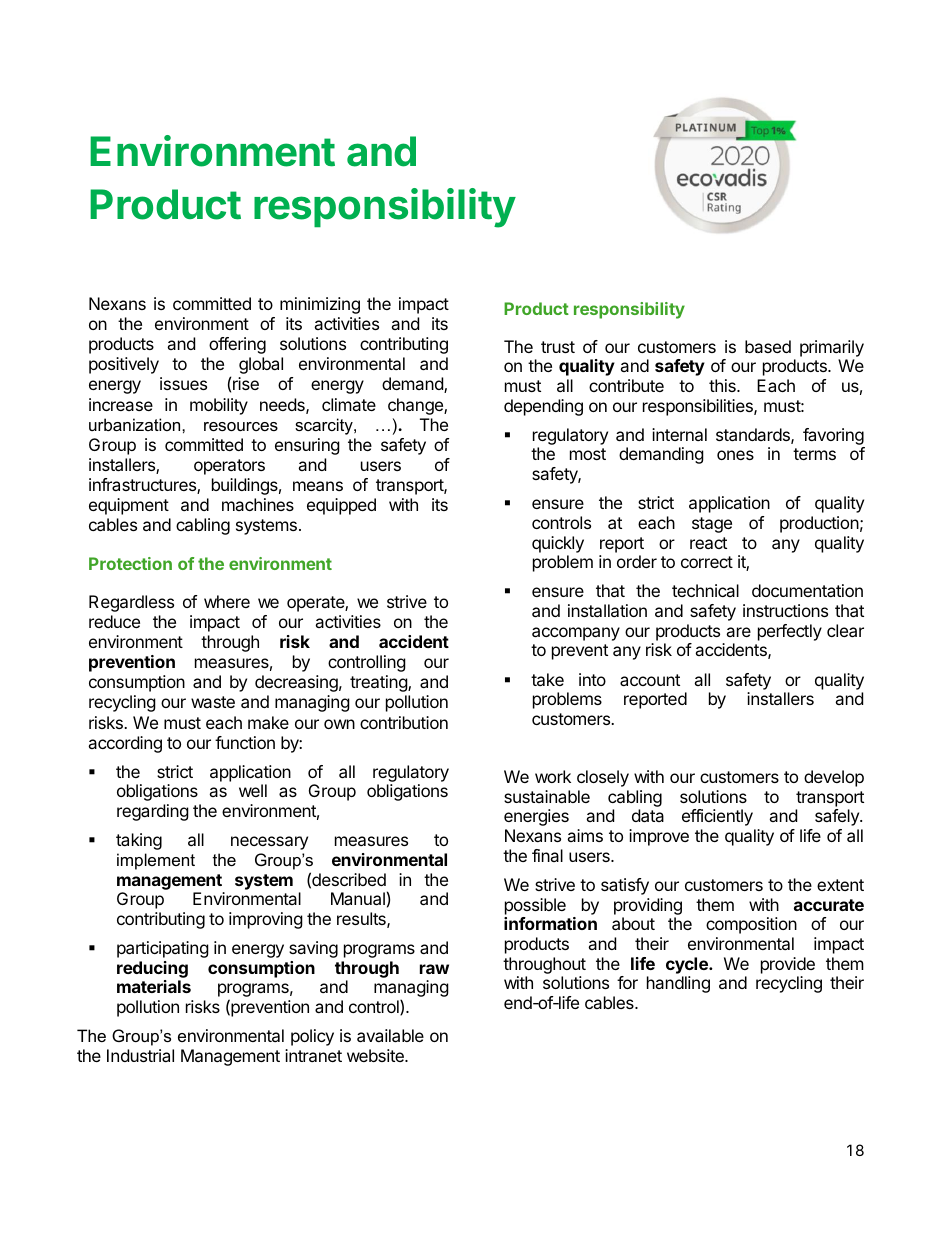  What do you see at coordinates (712, 525) in the page?
I see `stage` at bounding box center [712, 525].
